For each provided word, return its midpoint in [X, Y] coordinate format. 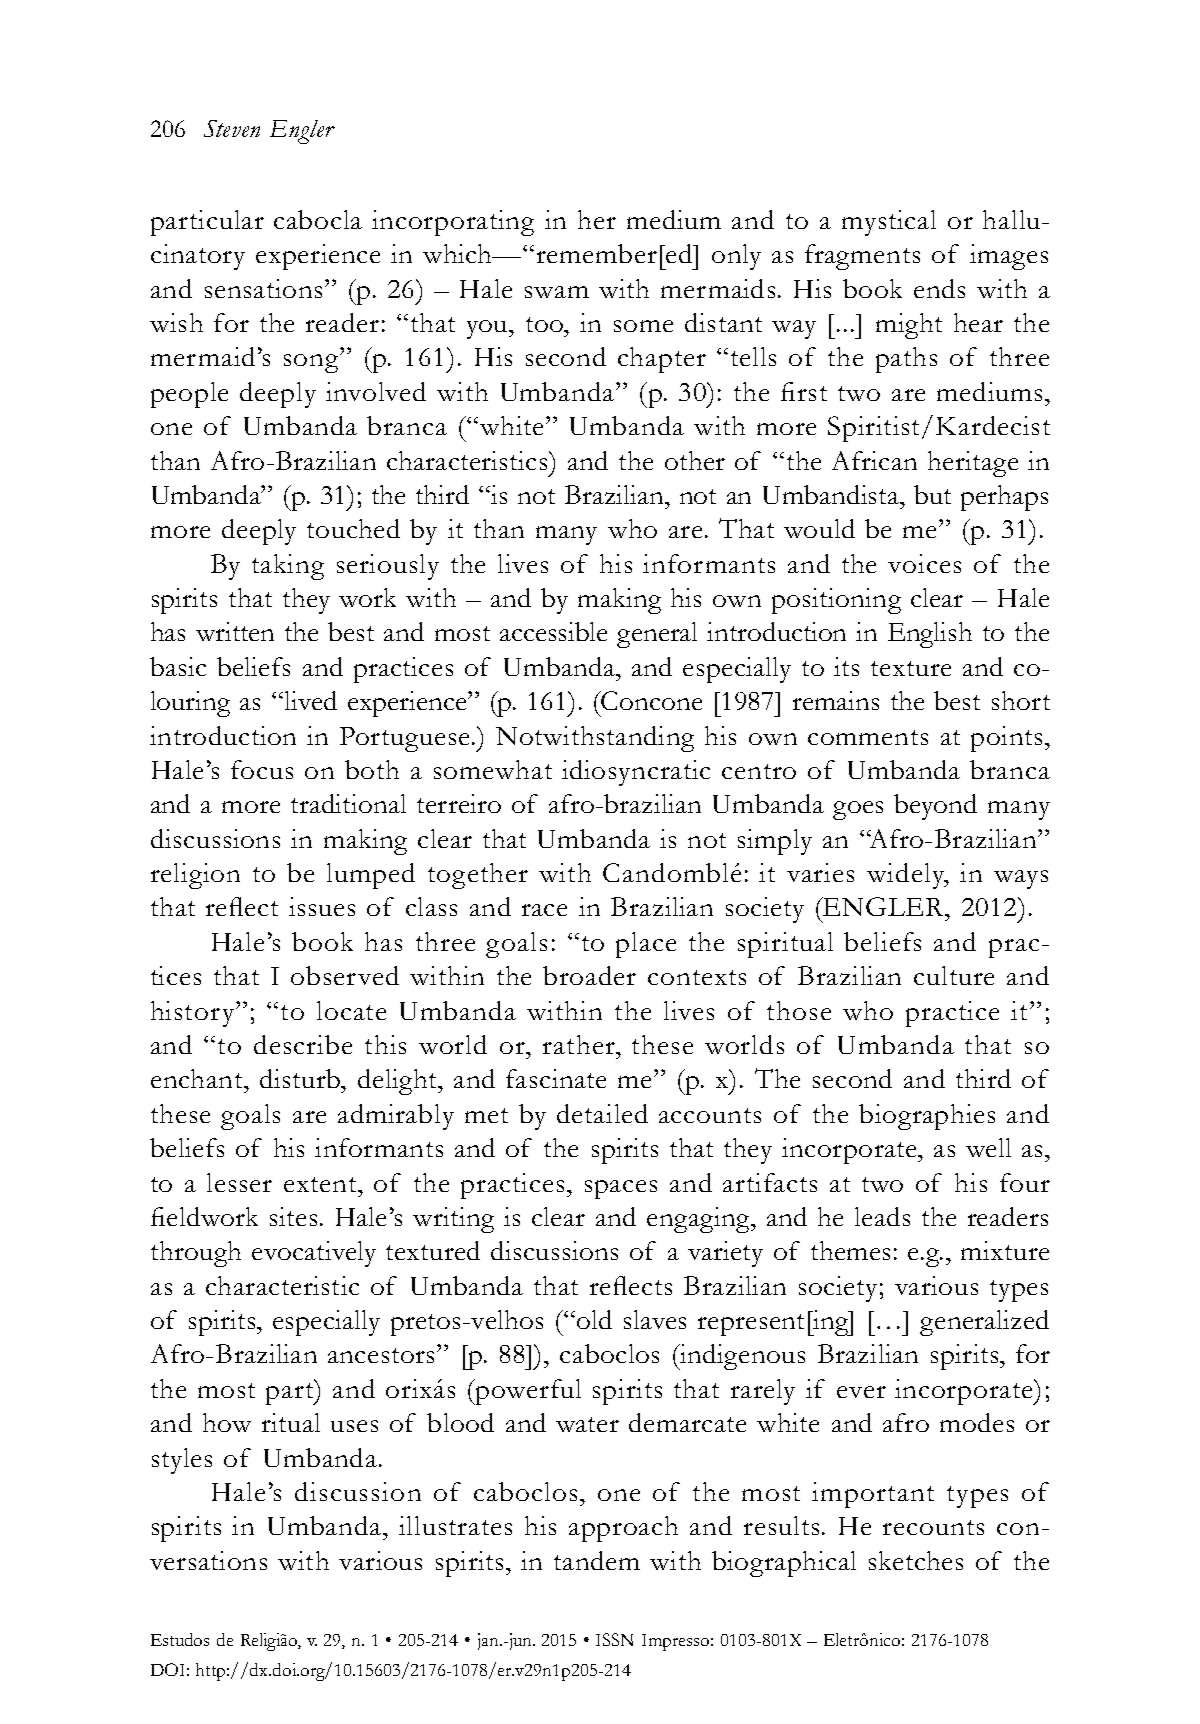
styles [182, 1461]
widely [907, 876]
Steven [232, 128]
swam [557, 292]
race [544, 910]
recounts [933, 1527]
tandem [597, 1560]
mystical [889, 223]
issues [322, 906]
